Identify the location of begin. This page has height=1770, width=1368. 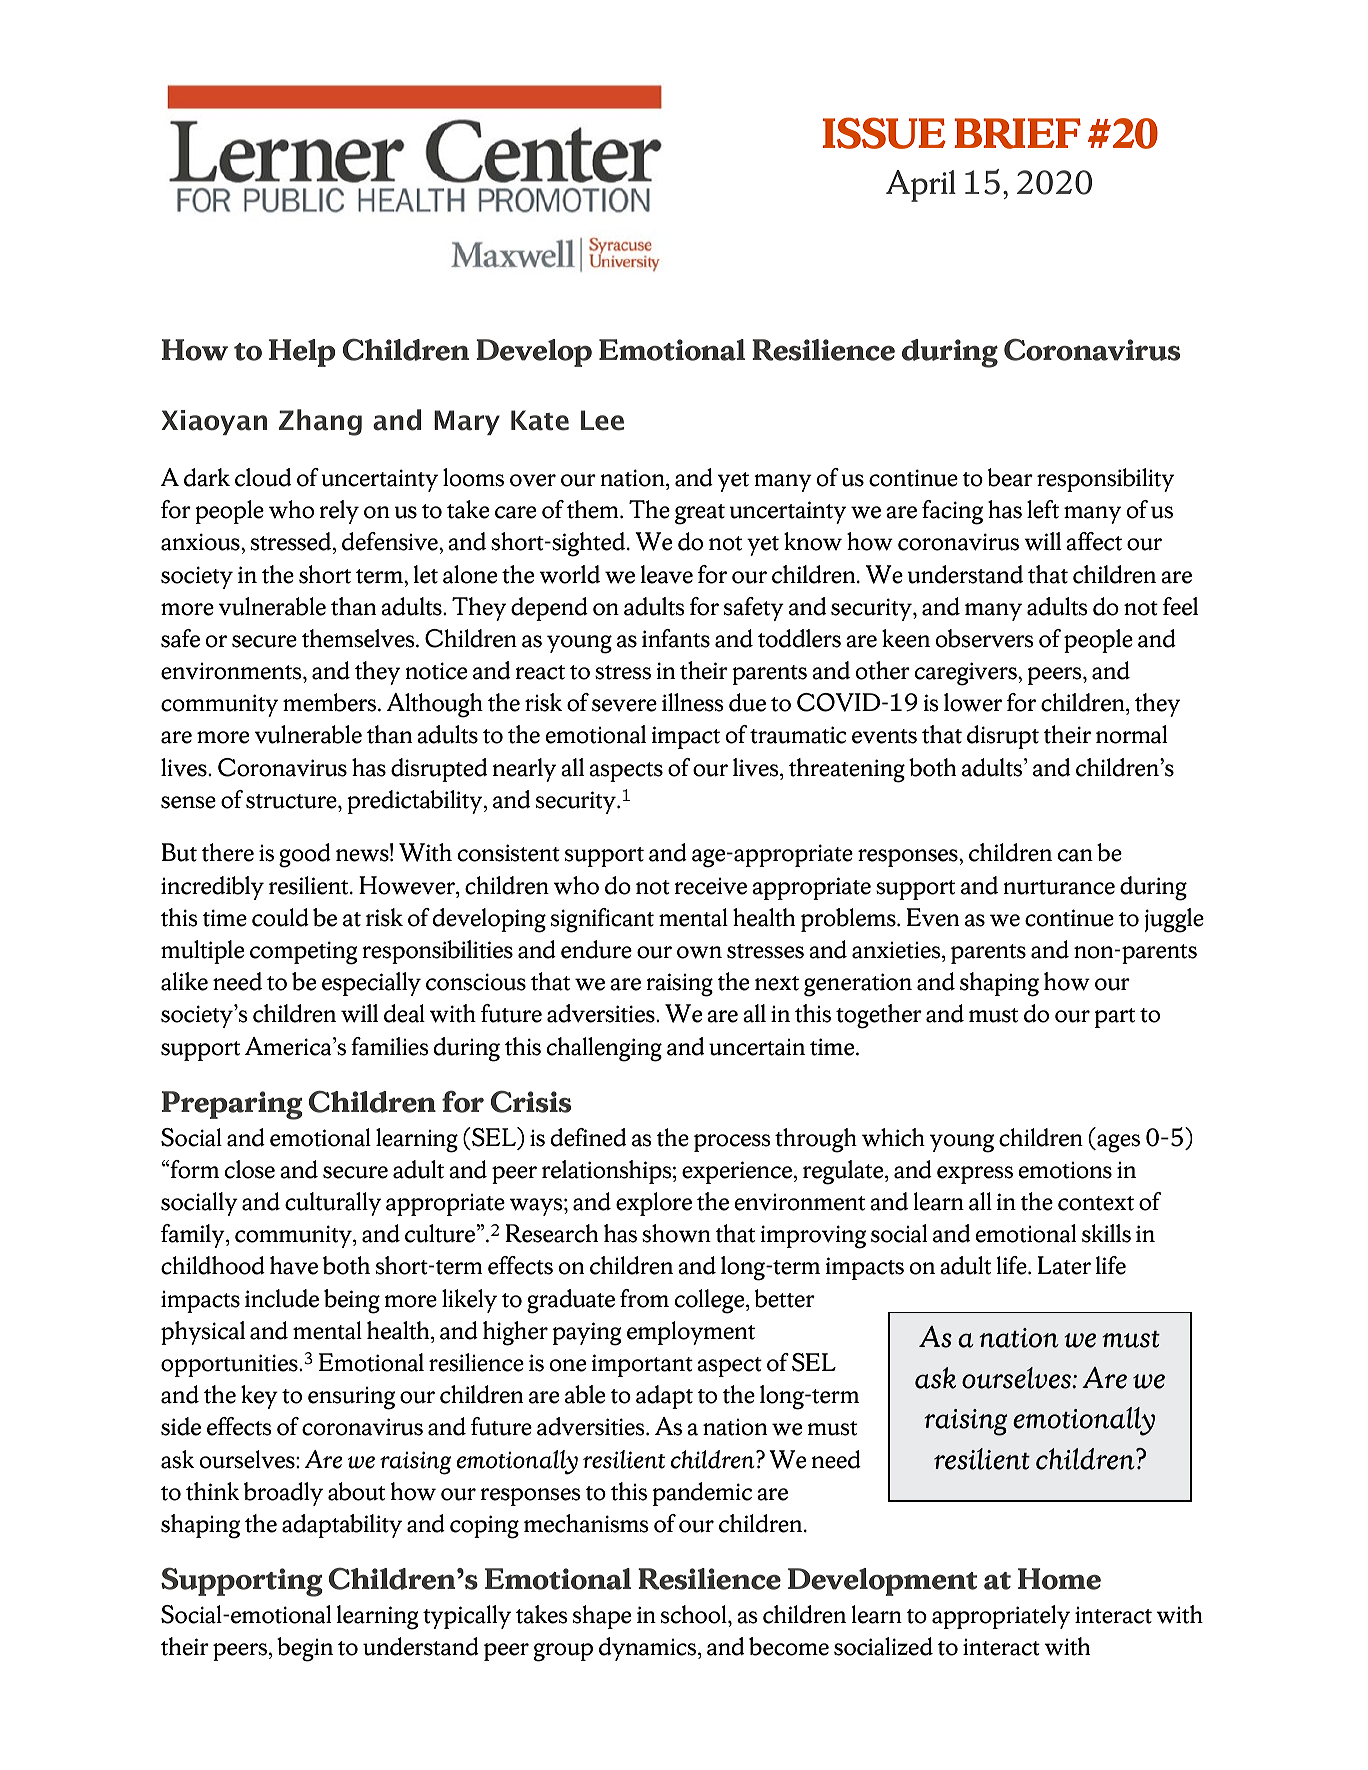
(305, 1649).
